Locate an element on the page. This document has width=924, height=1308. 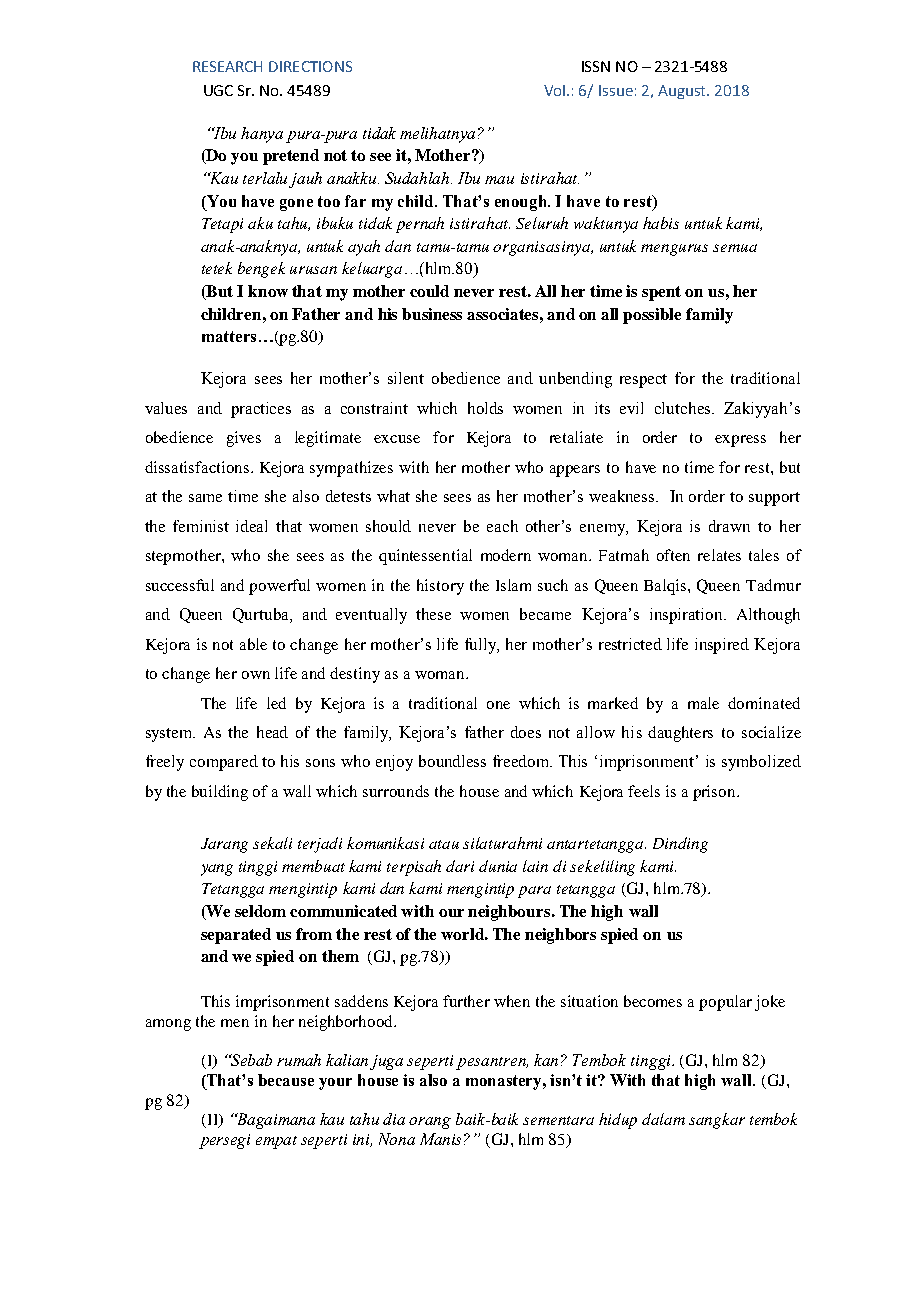
holds is located at coordinates (485, 408).
